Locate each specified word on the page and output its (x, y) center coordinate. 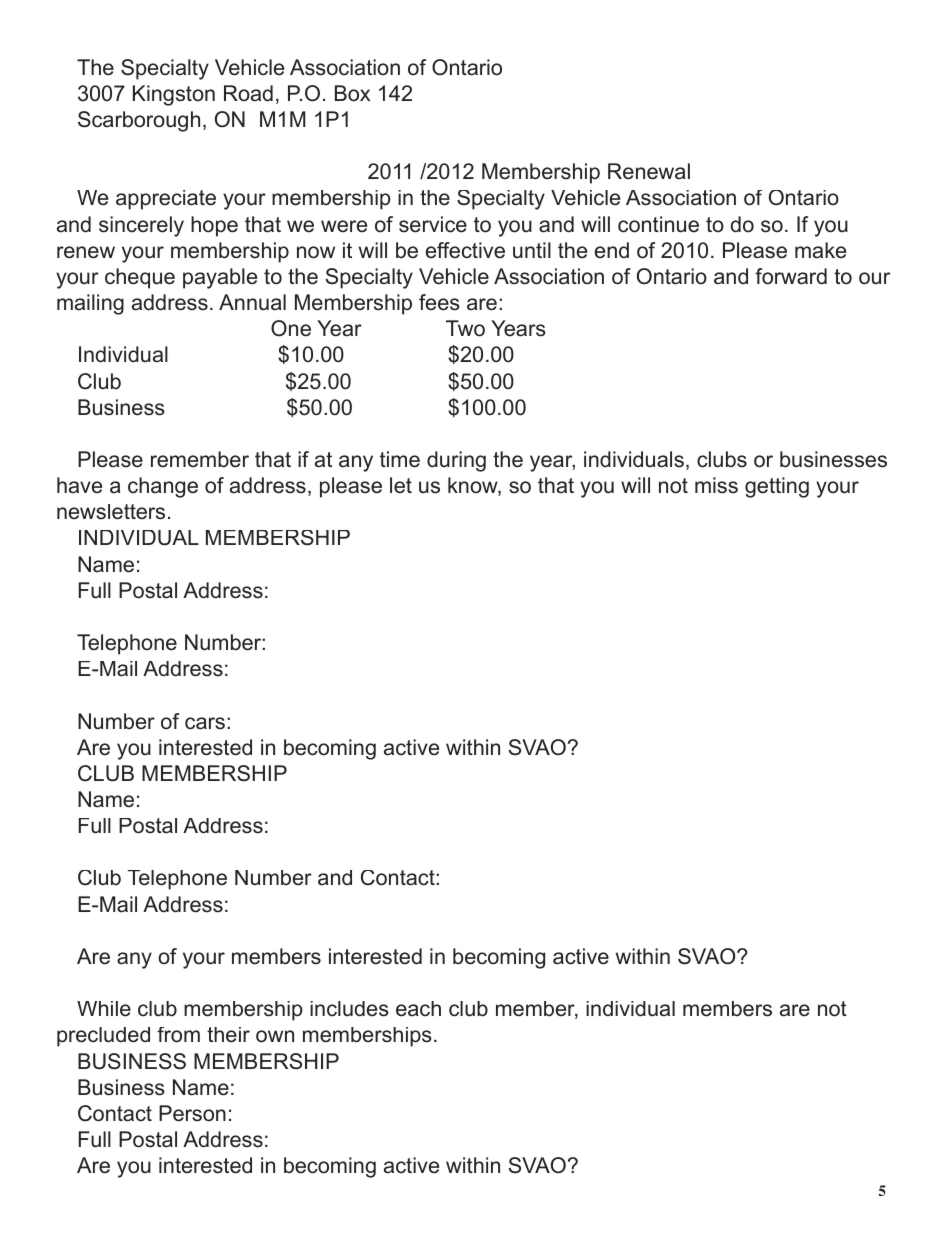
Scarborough (139, 121)
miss (716, 485)
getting (777, 487)
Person (192, 1113)
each (418, 1009)
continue (658, 224)
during (456, 461)
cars (205, 723)
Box (352, 93)
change (163, 487)
